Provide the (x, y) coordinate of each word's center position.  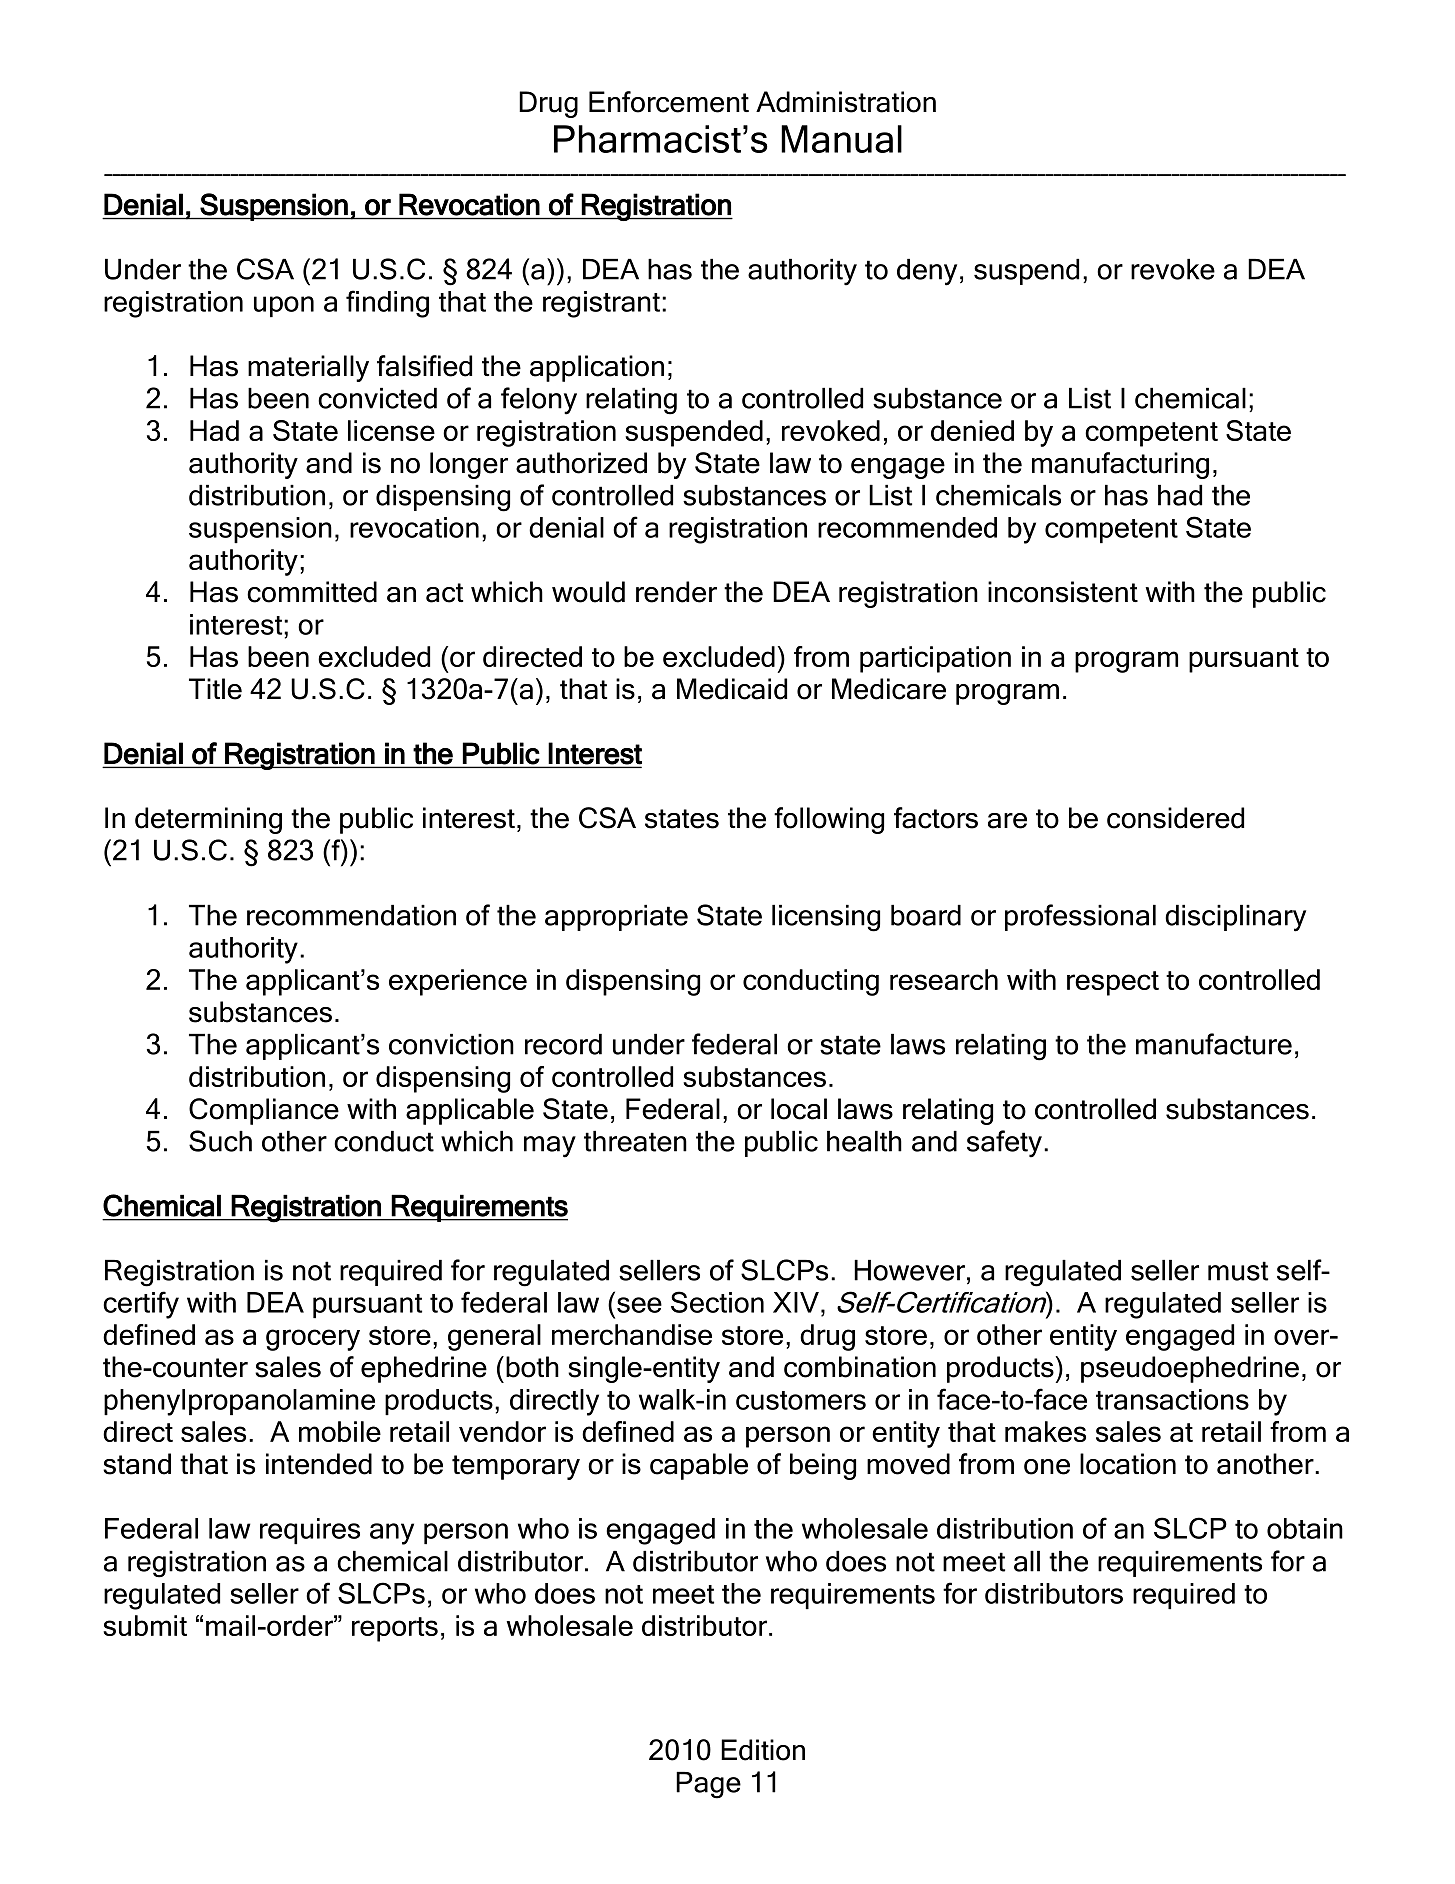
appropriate (616, 918)
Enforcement (669, 102)
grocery (313, 1340)
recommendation (351, 915)
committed (312, 592)
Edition (763, 1750)
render (676, 592)
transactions (1172, 1399)
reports (395, 1629)
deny (927, 272)
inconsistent (1063, 592)
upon (284, 306)
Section (717, 1302)
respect (1113, 983)
